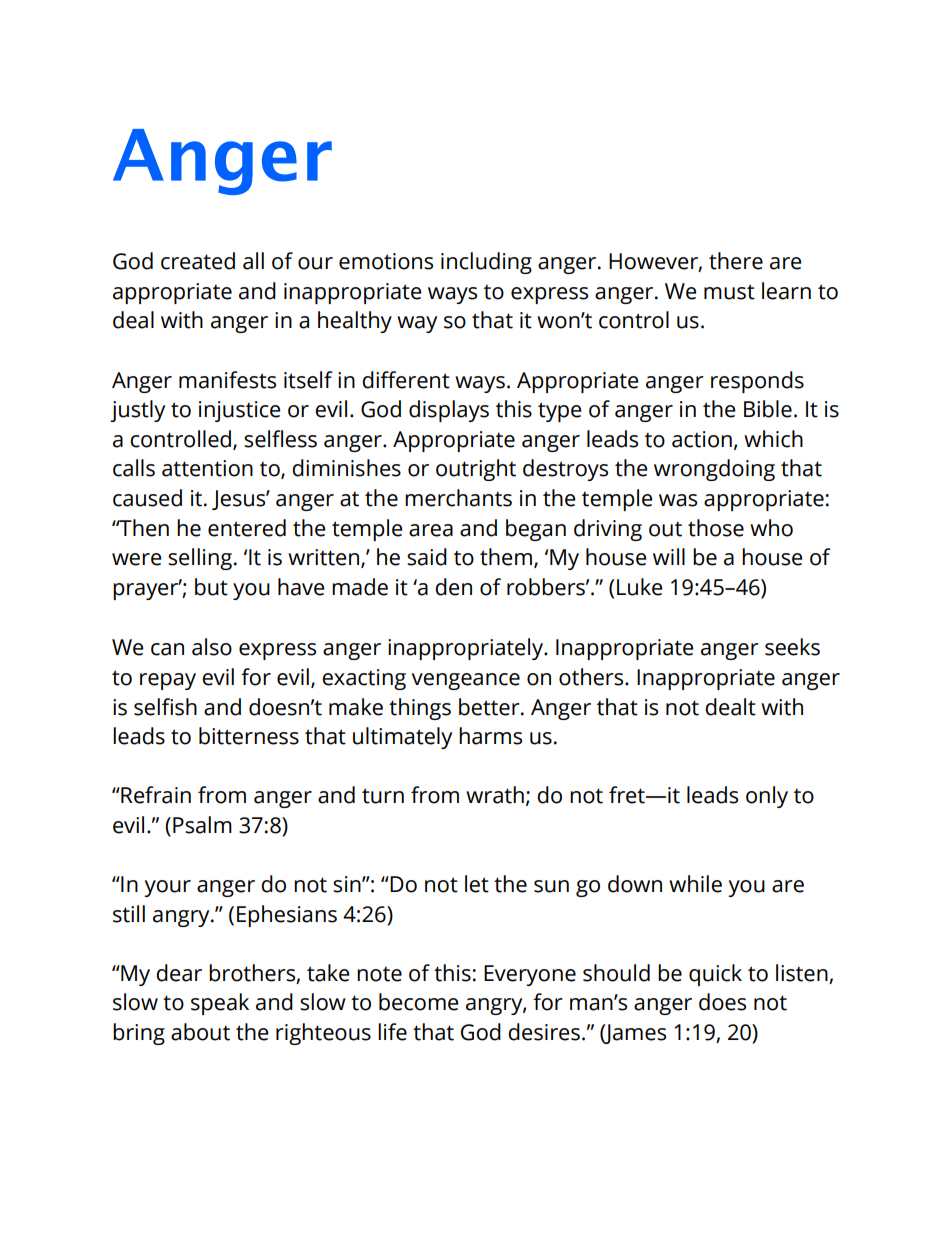 This screenshot has height=1233, width=952. What do you see at coordinates (495, 795) in the screenshot?
I see `wrath` at bounding box center [495, 795].
